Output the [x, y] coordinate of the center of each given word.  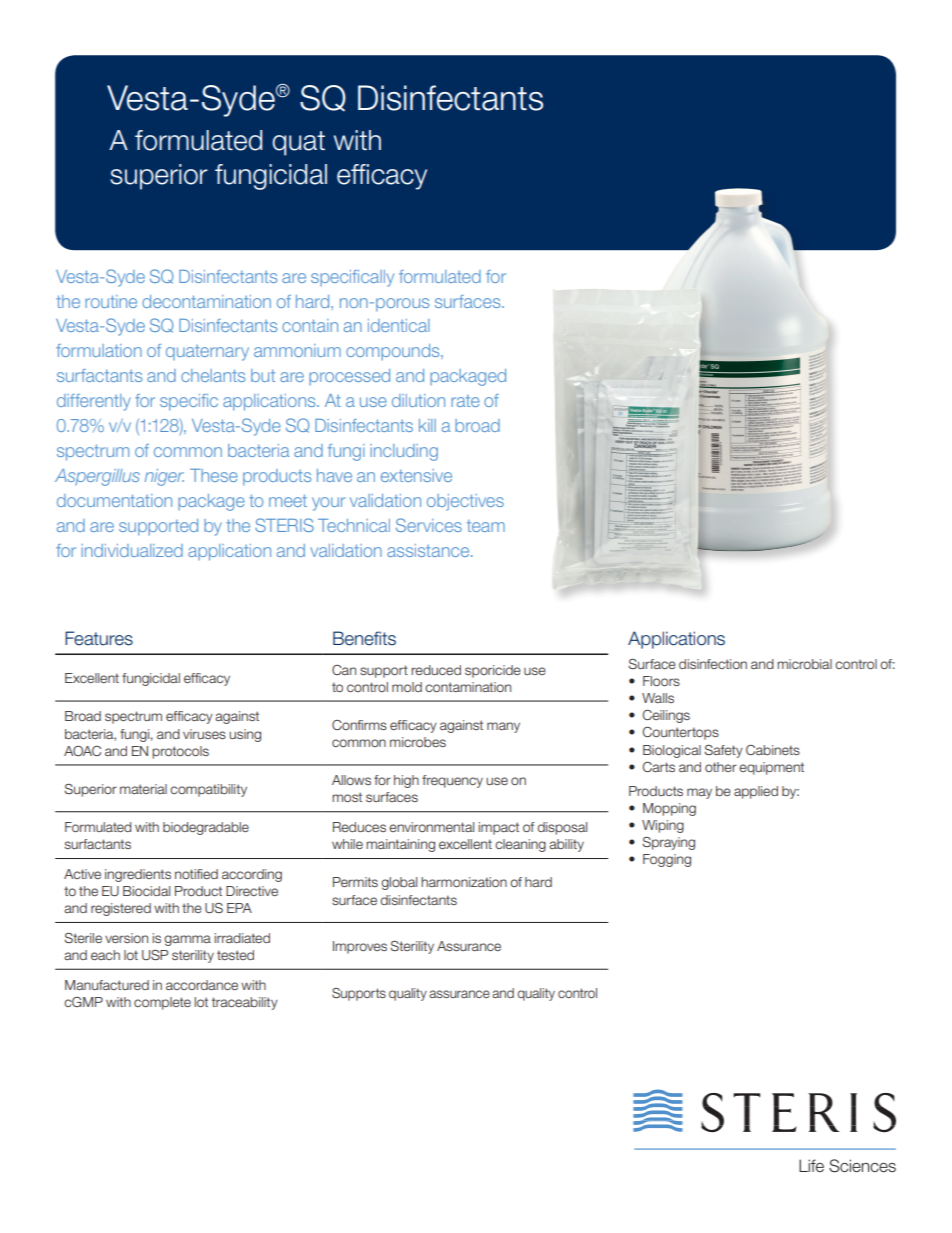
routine [111, 301]
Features [99, 638]
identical [399, 325]
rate [465, 401]
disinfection [713, 664]
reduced [436, 670]
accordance [202, 985]
